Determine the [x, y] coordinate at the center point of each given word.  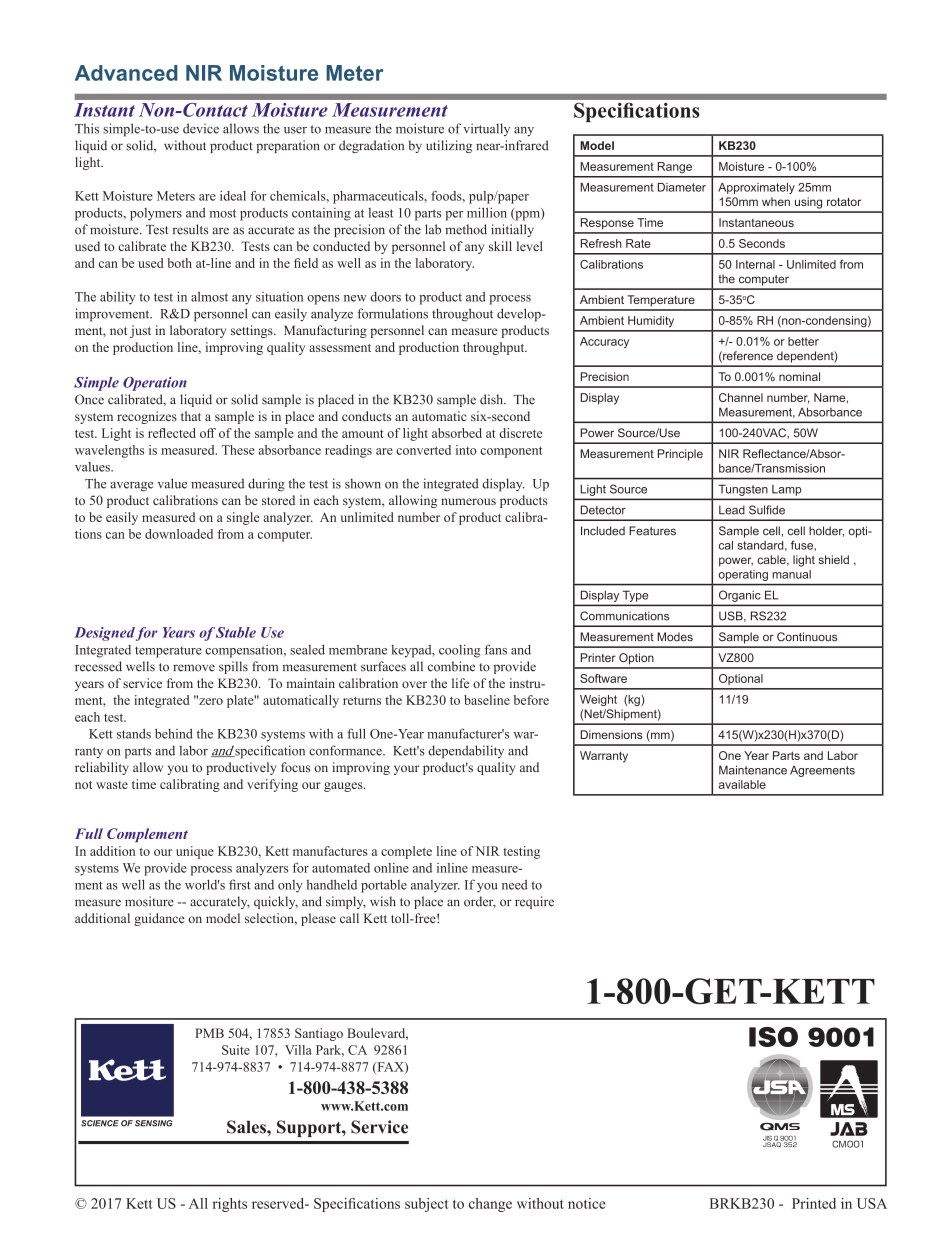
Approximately [756, 188]
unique [195, 852]
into [466, 450]
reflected [172, 433]
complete [406, 852]
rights [230, 1205]
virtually [486, 129]
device [201, 128]
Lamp [786, 490]
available [742, 784]
